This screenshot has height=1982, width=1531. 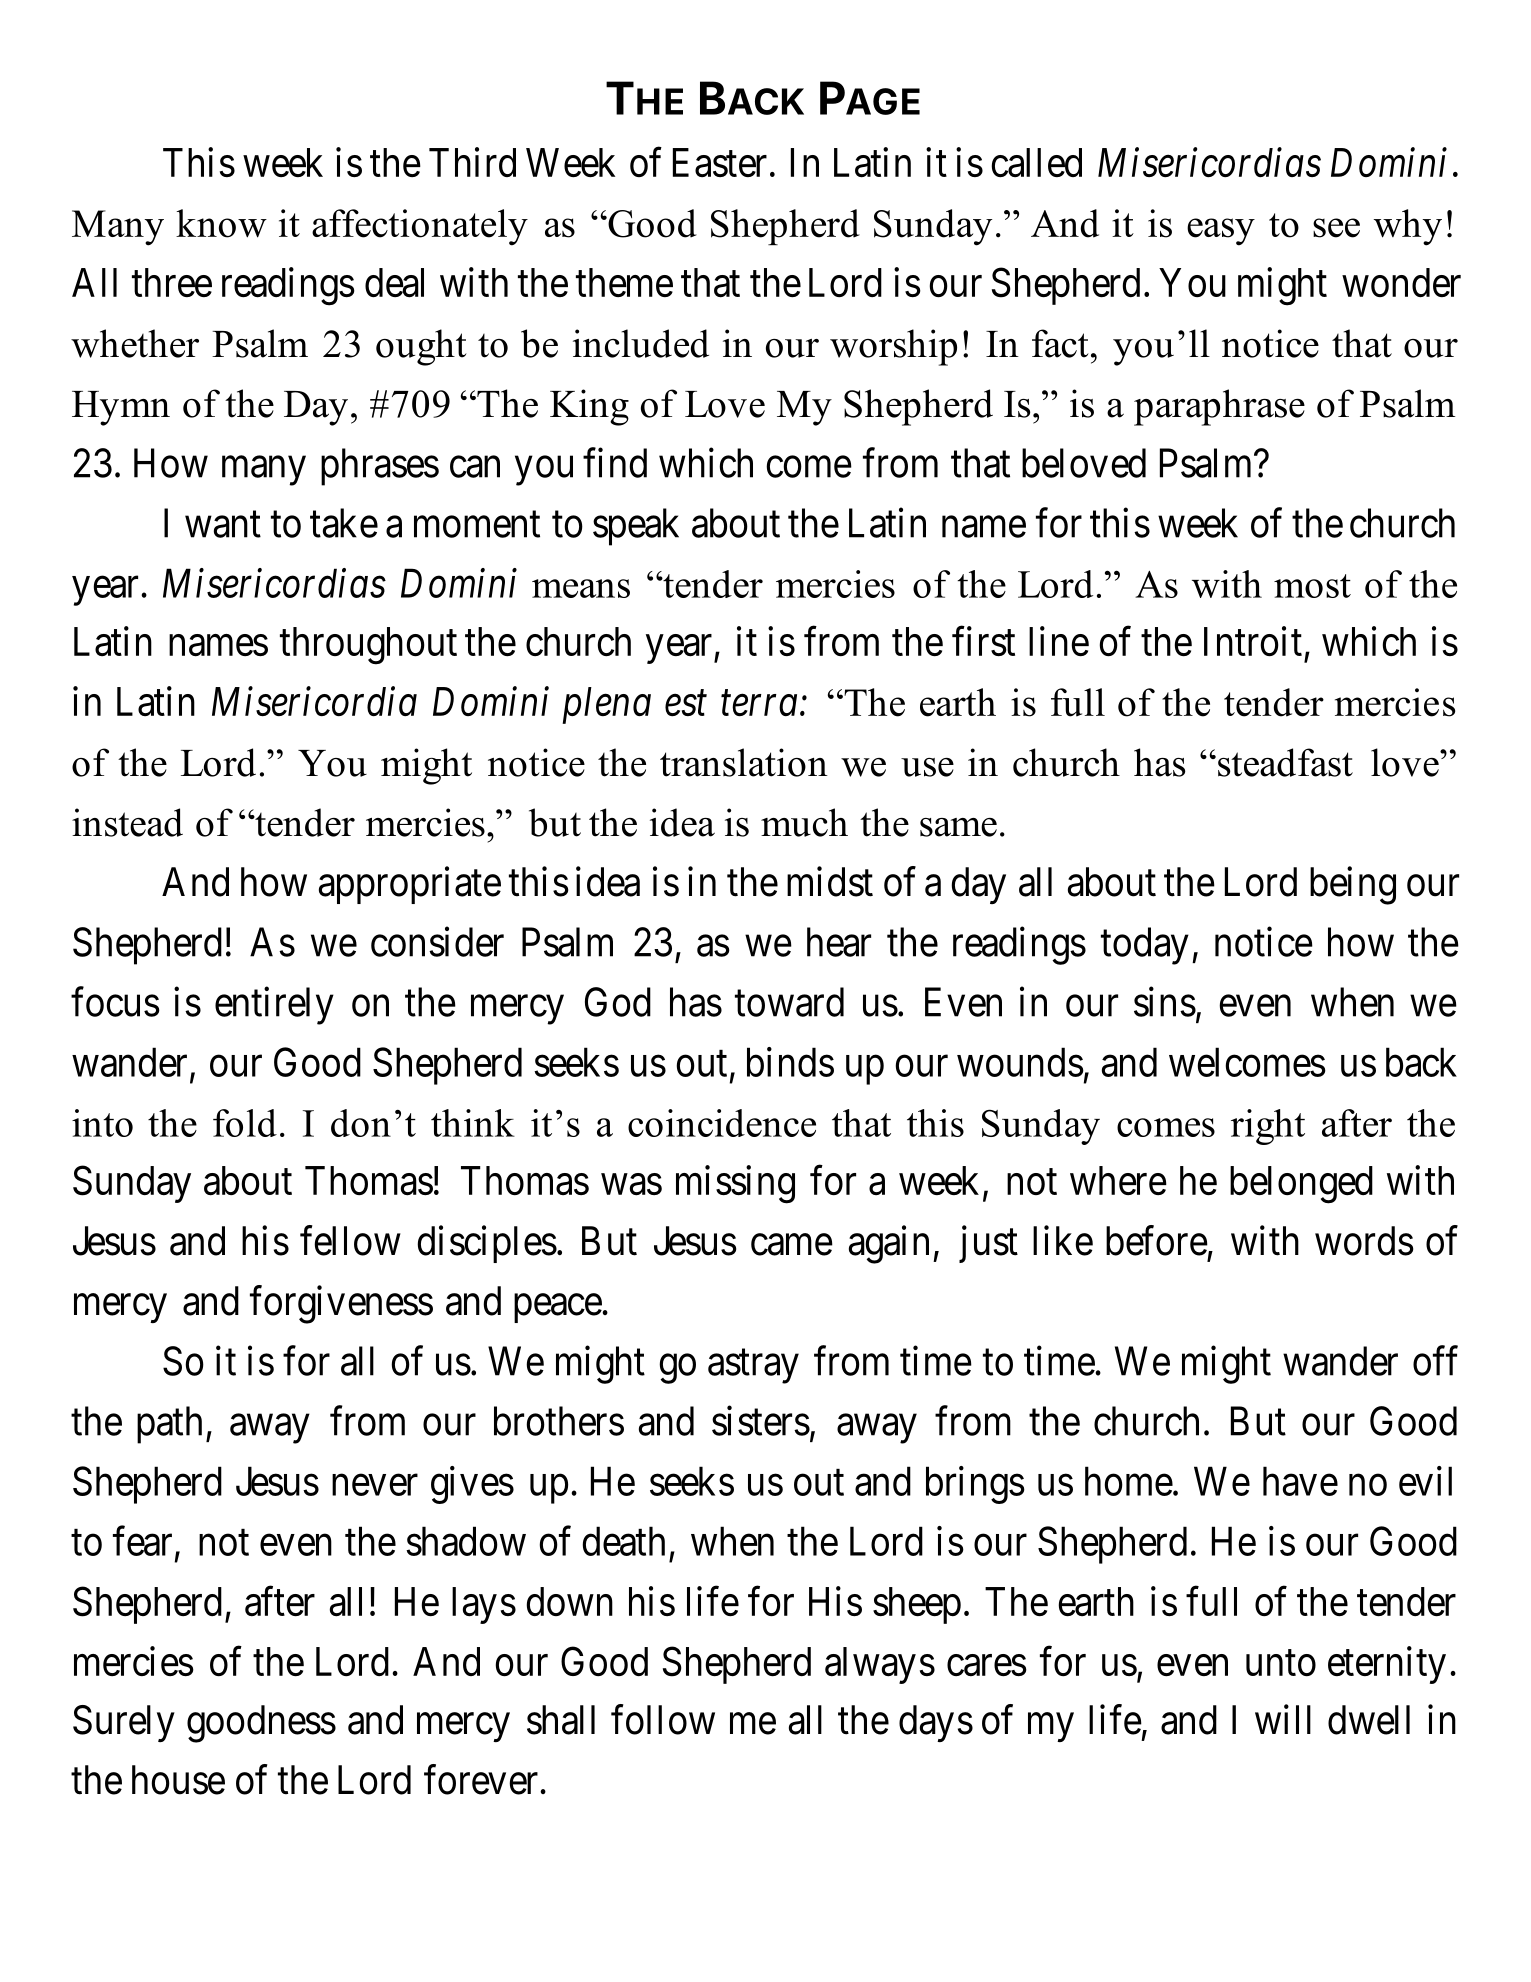 What do you see at coordinates (720, 162) in the screenshot?
I see `Easter` at bounding box center [720, 162].
